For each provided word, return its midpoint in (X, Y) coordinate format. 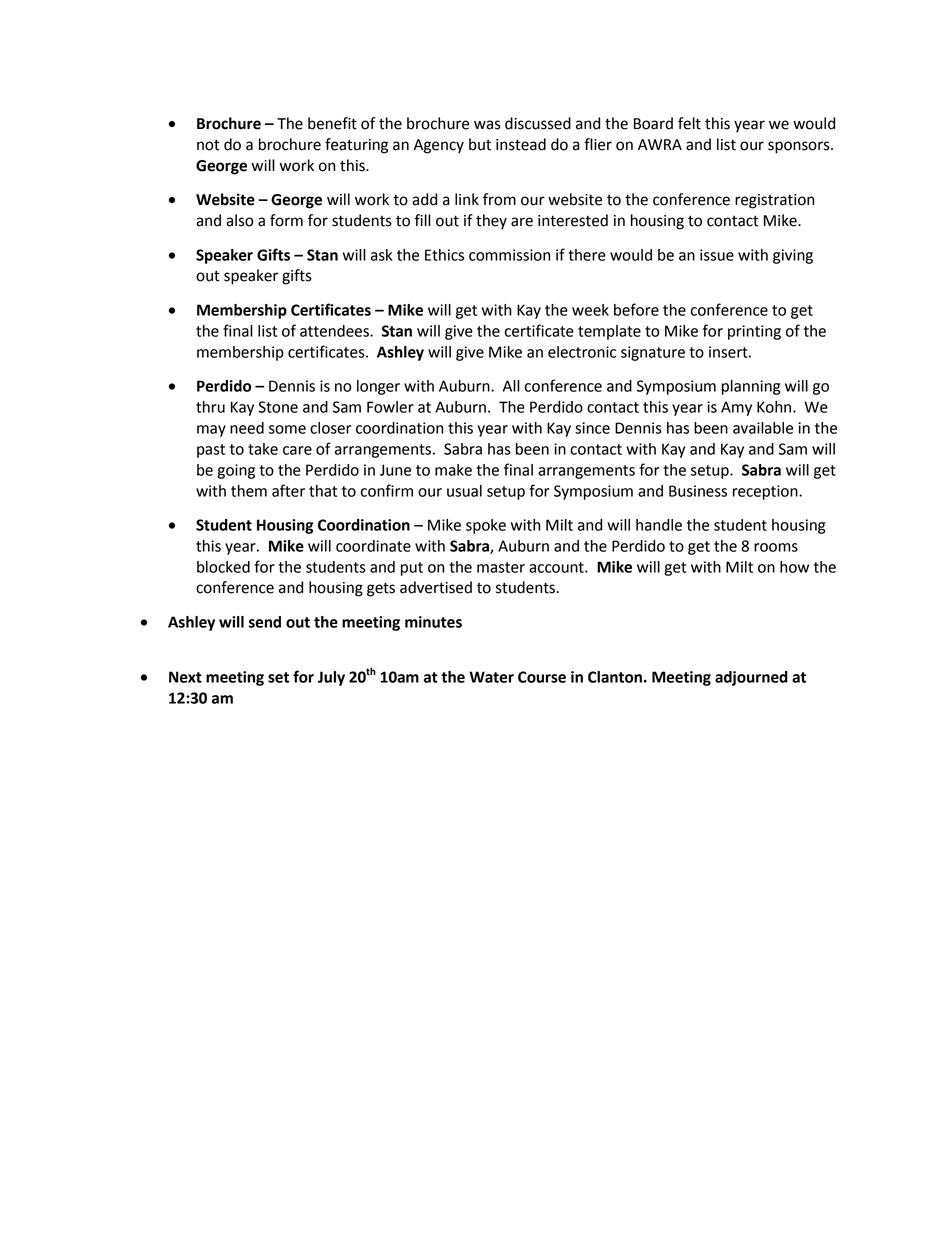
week (590, 310)
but (480, 144)
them (249, 491)
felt (689, 123)
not (208, 145)
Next (185, 677)
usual (464, 491)
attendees (335, 331)
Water (491, 677)
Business (698, 491)
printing (754, 332)
